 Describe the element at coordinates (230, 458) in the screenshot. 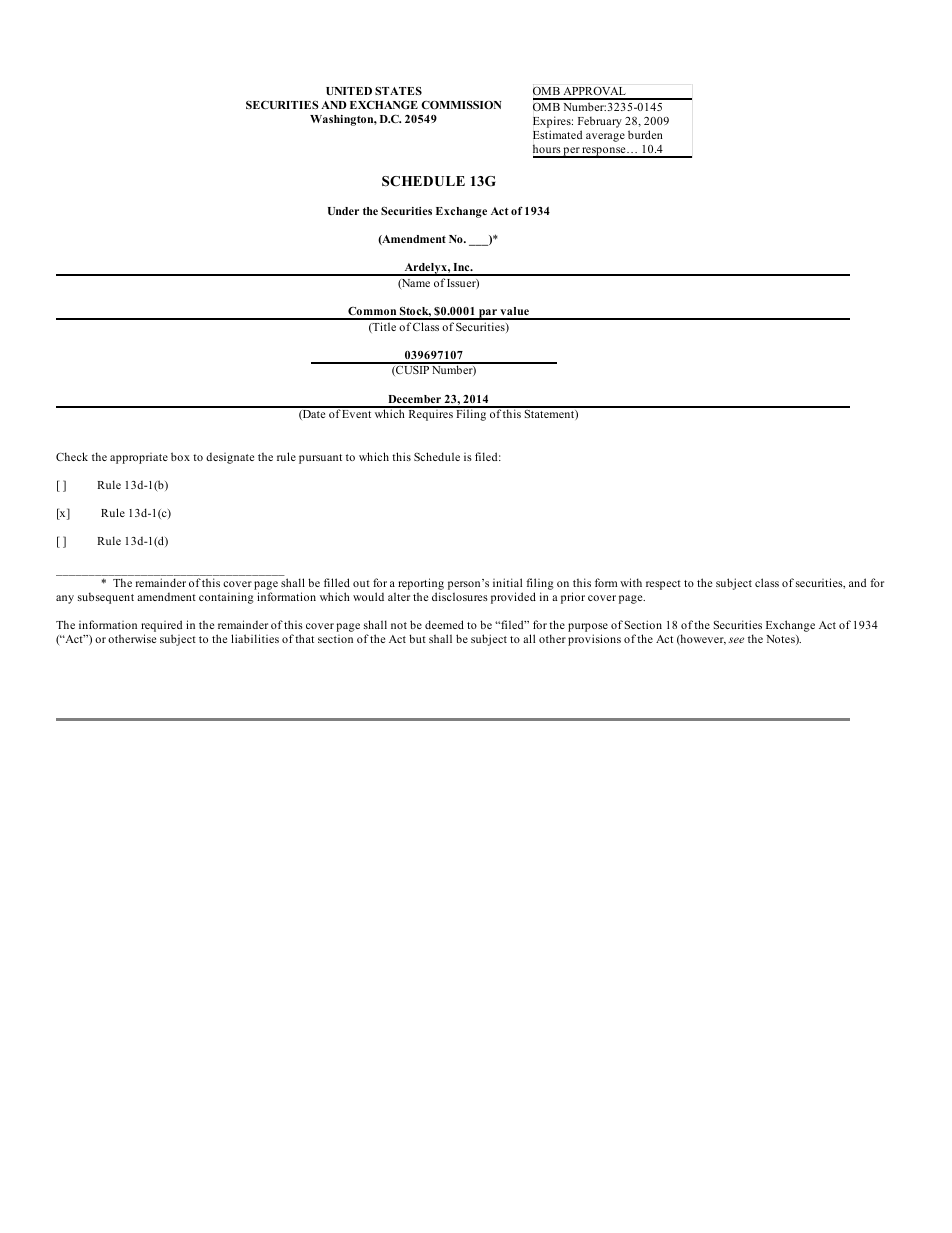

I see `designate` at that location.
